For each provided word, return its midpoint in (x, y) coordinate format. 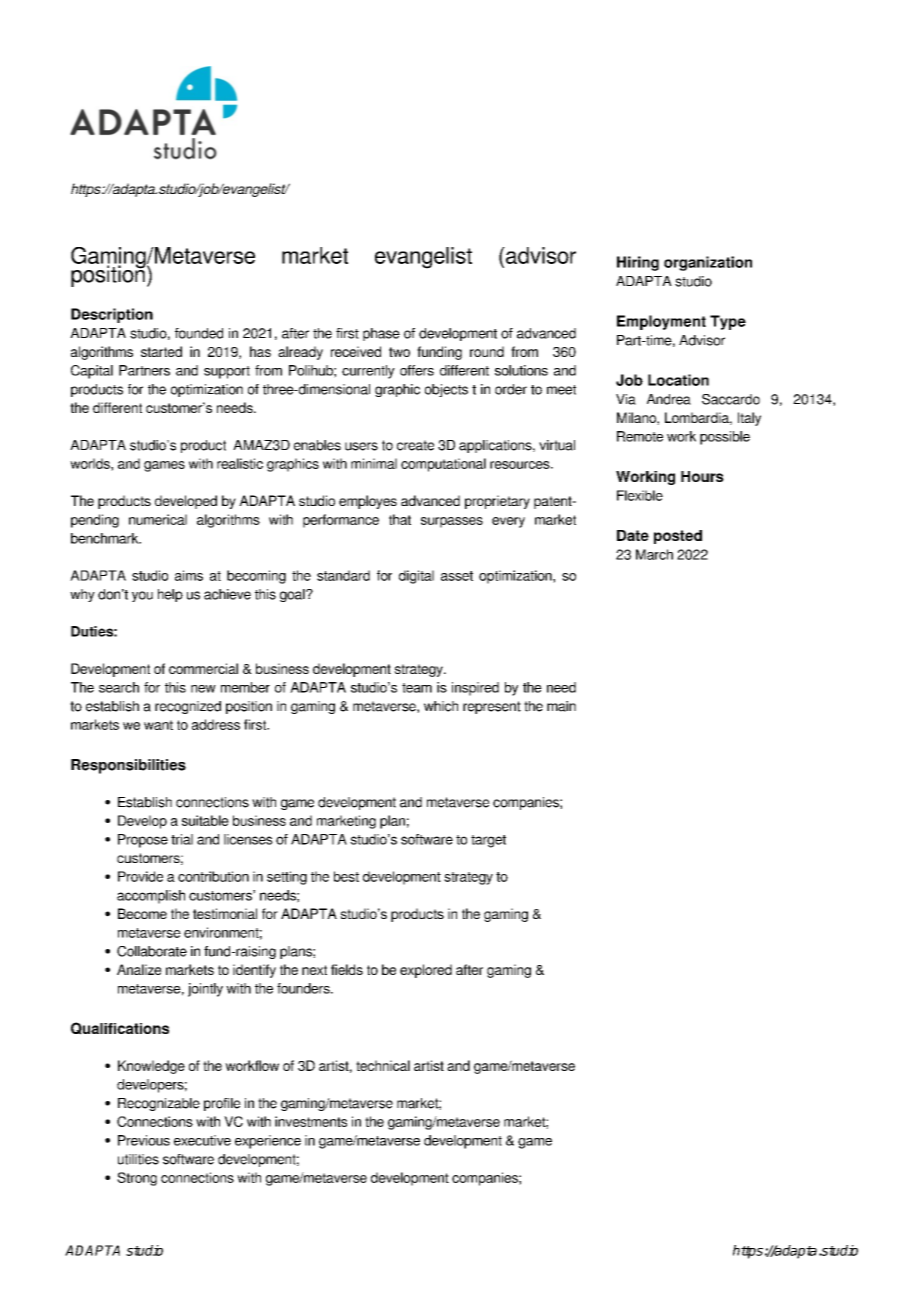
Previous (144, 1140)
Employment (661, 322)
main (561, 706)
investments (311, 1121)
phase (381, 334)
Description (112, 315)
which (441, 706)
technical (383, 1065)
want (158, 725)
